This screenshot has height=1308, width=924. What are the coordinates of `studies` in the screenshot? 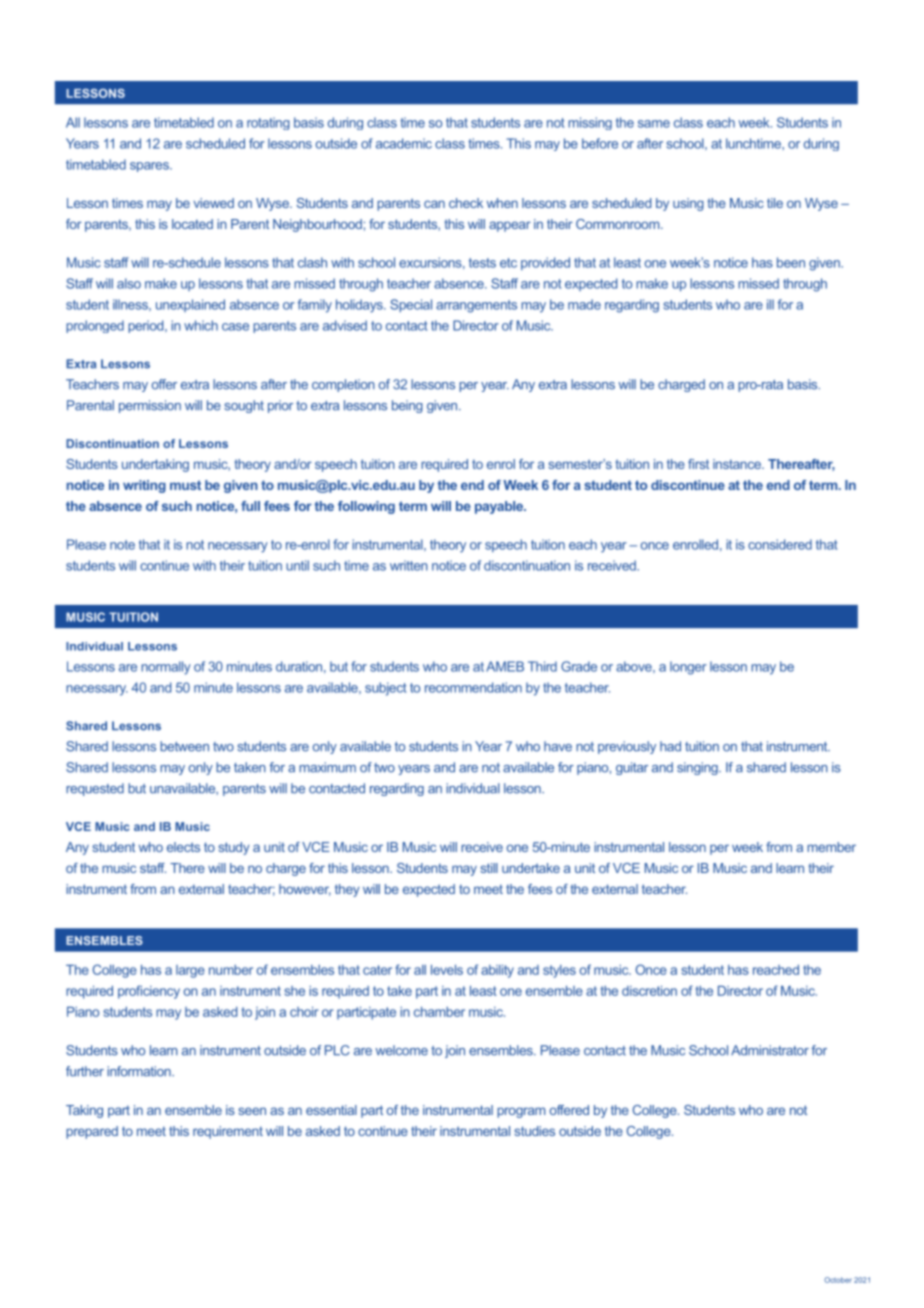 It's located at (534, 1131).
